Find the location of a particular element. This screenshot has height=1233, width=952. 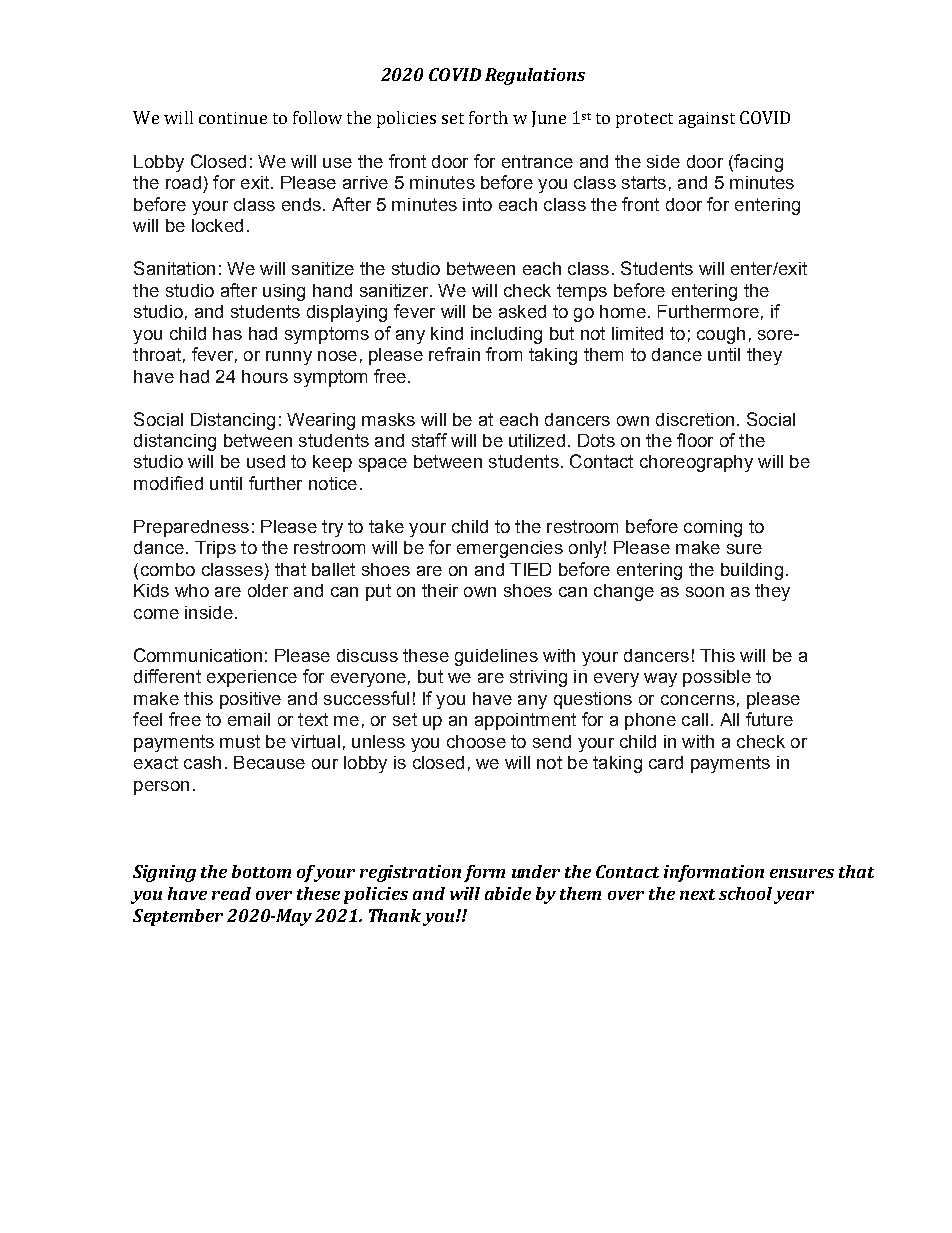

forth is located at coordinates (488, 117).
